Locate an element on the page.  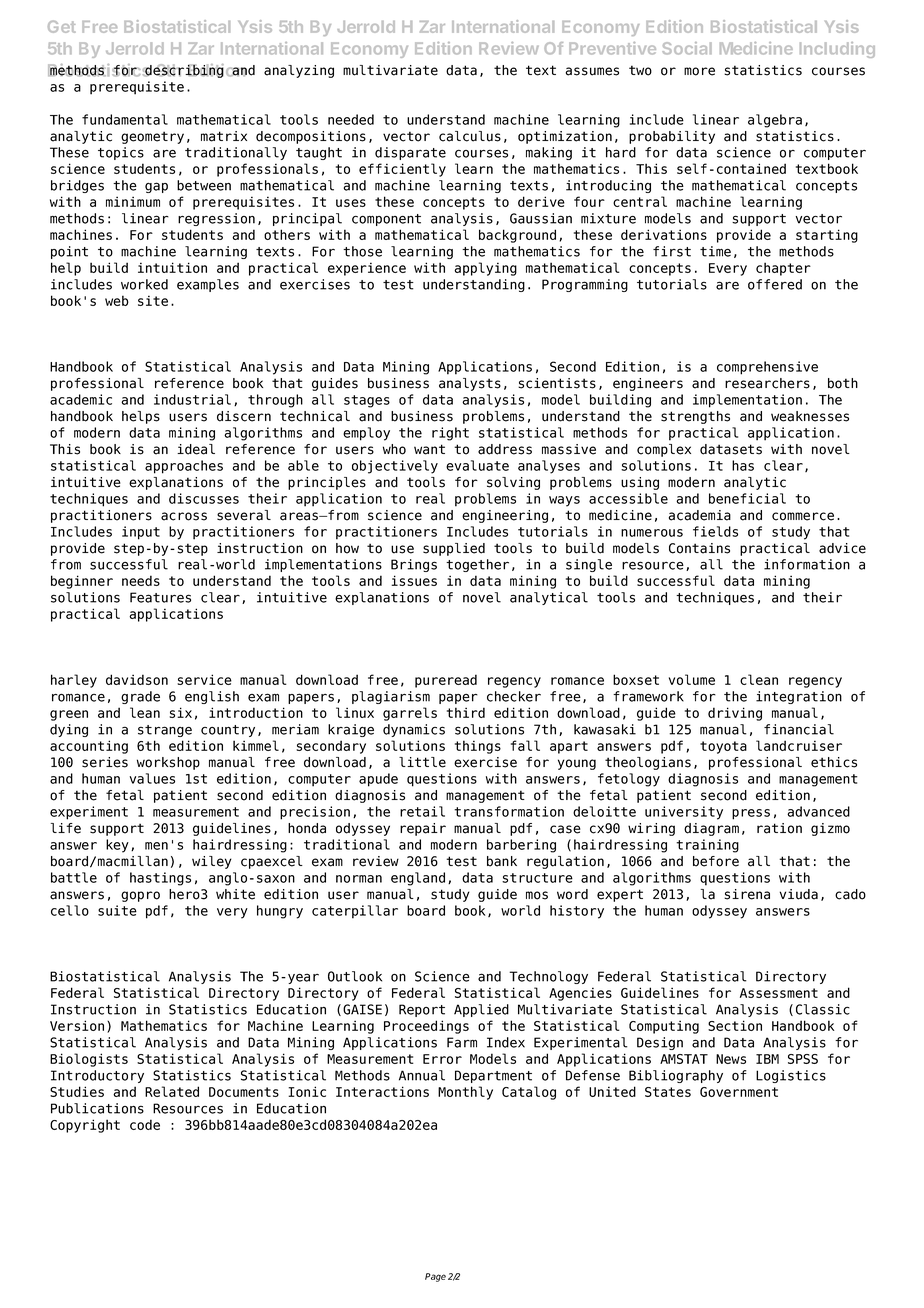
code is located at coordinates (145, 1124).
